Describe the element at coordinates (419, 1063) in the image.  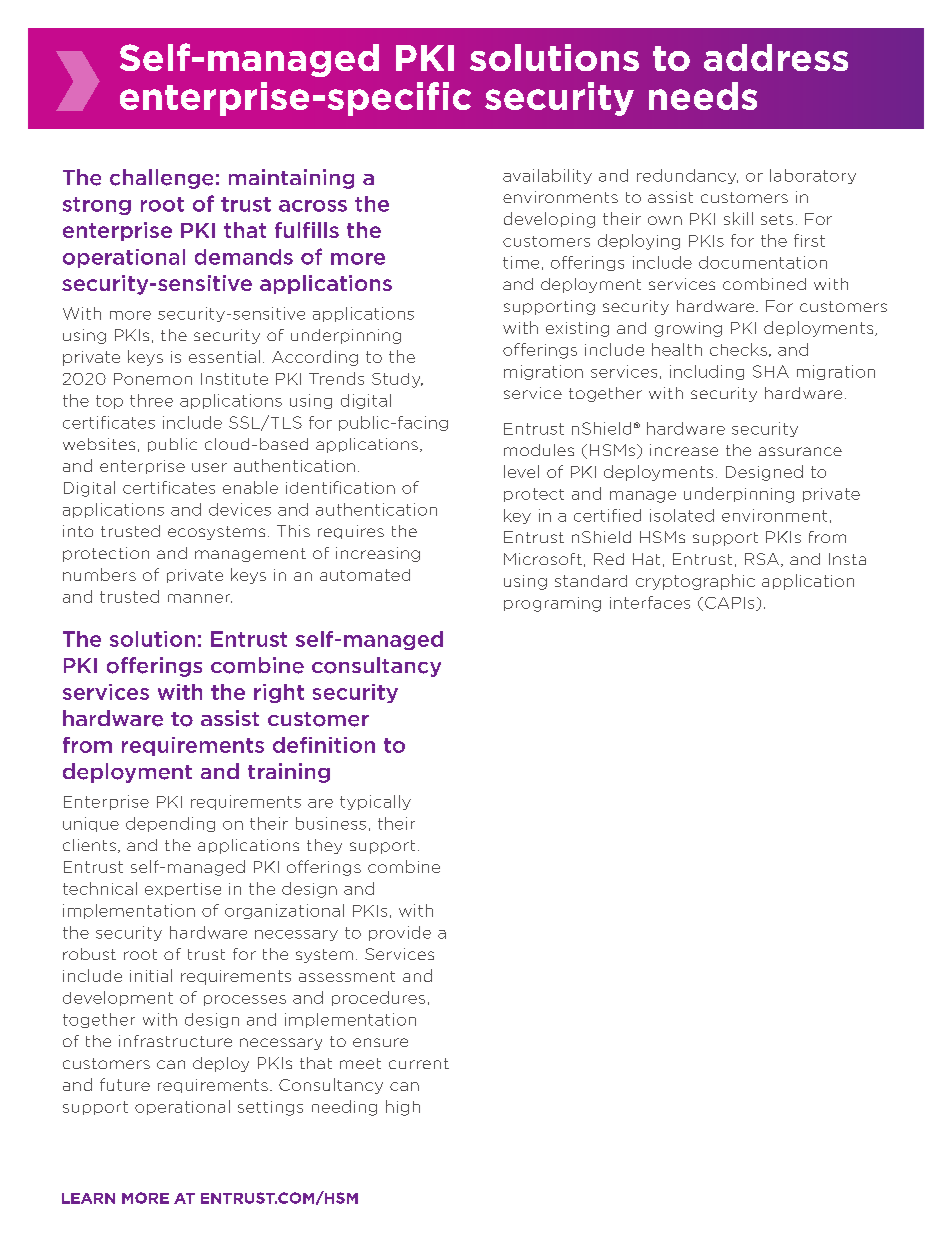
I see `current` at that location.
